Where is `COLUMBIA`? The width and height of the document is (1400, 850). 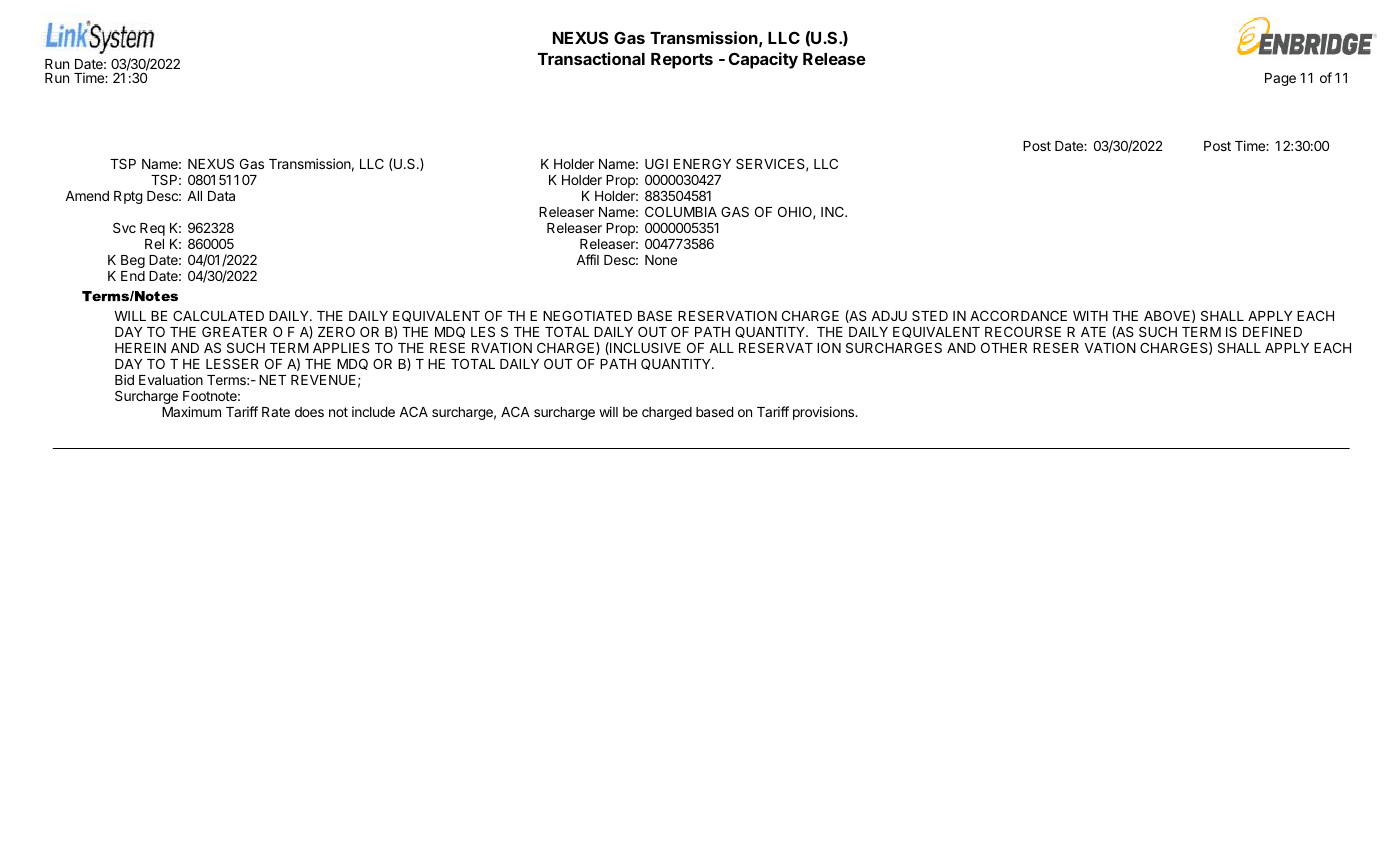 COLUMBIA is located at coordinates (681, 211).
